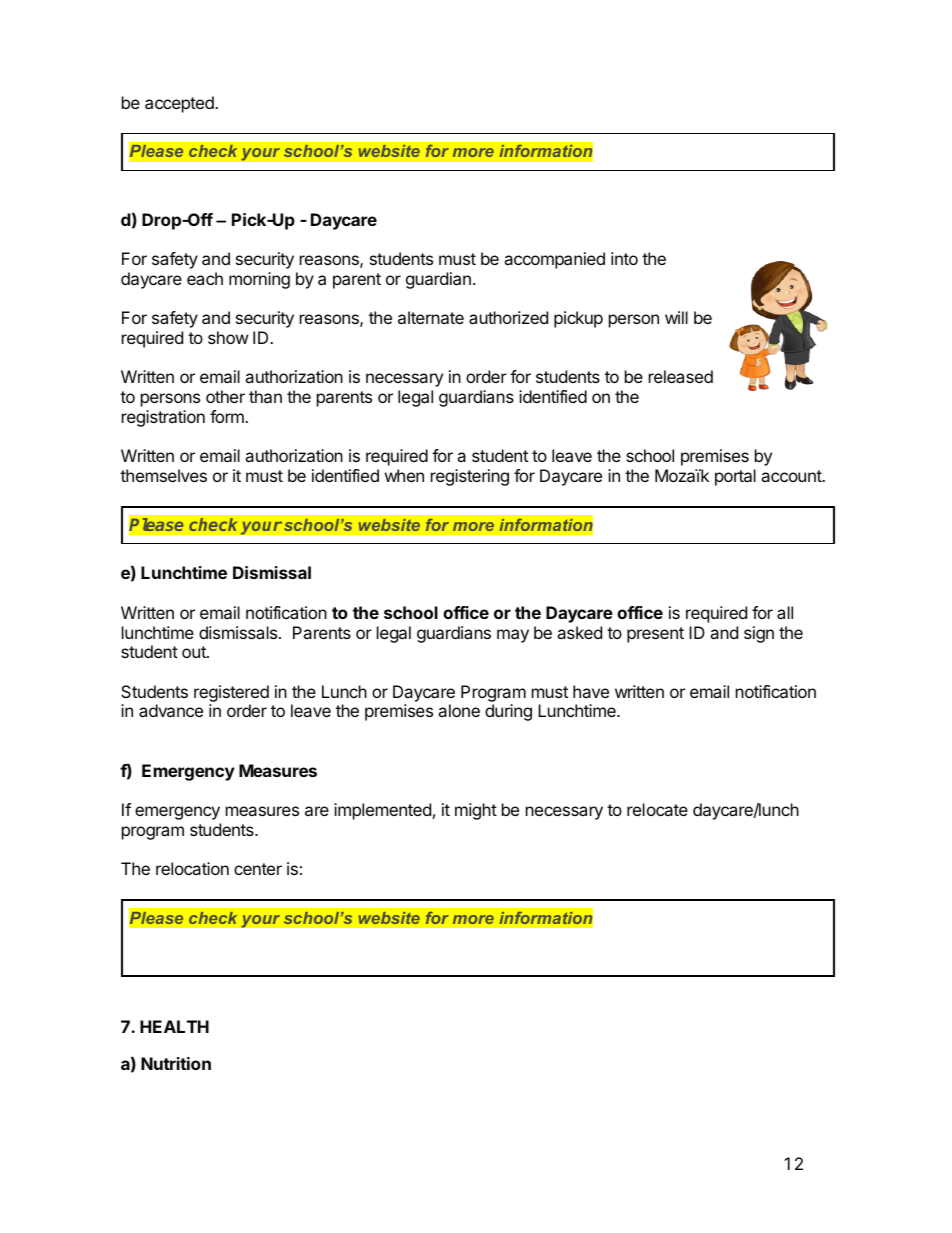 This image has height=1233, width=952. What do you see at coordinates (508, 317) in the image?
I see `authorized` at bounding box center [508, 317].
